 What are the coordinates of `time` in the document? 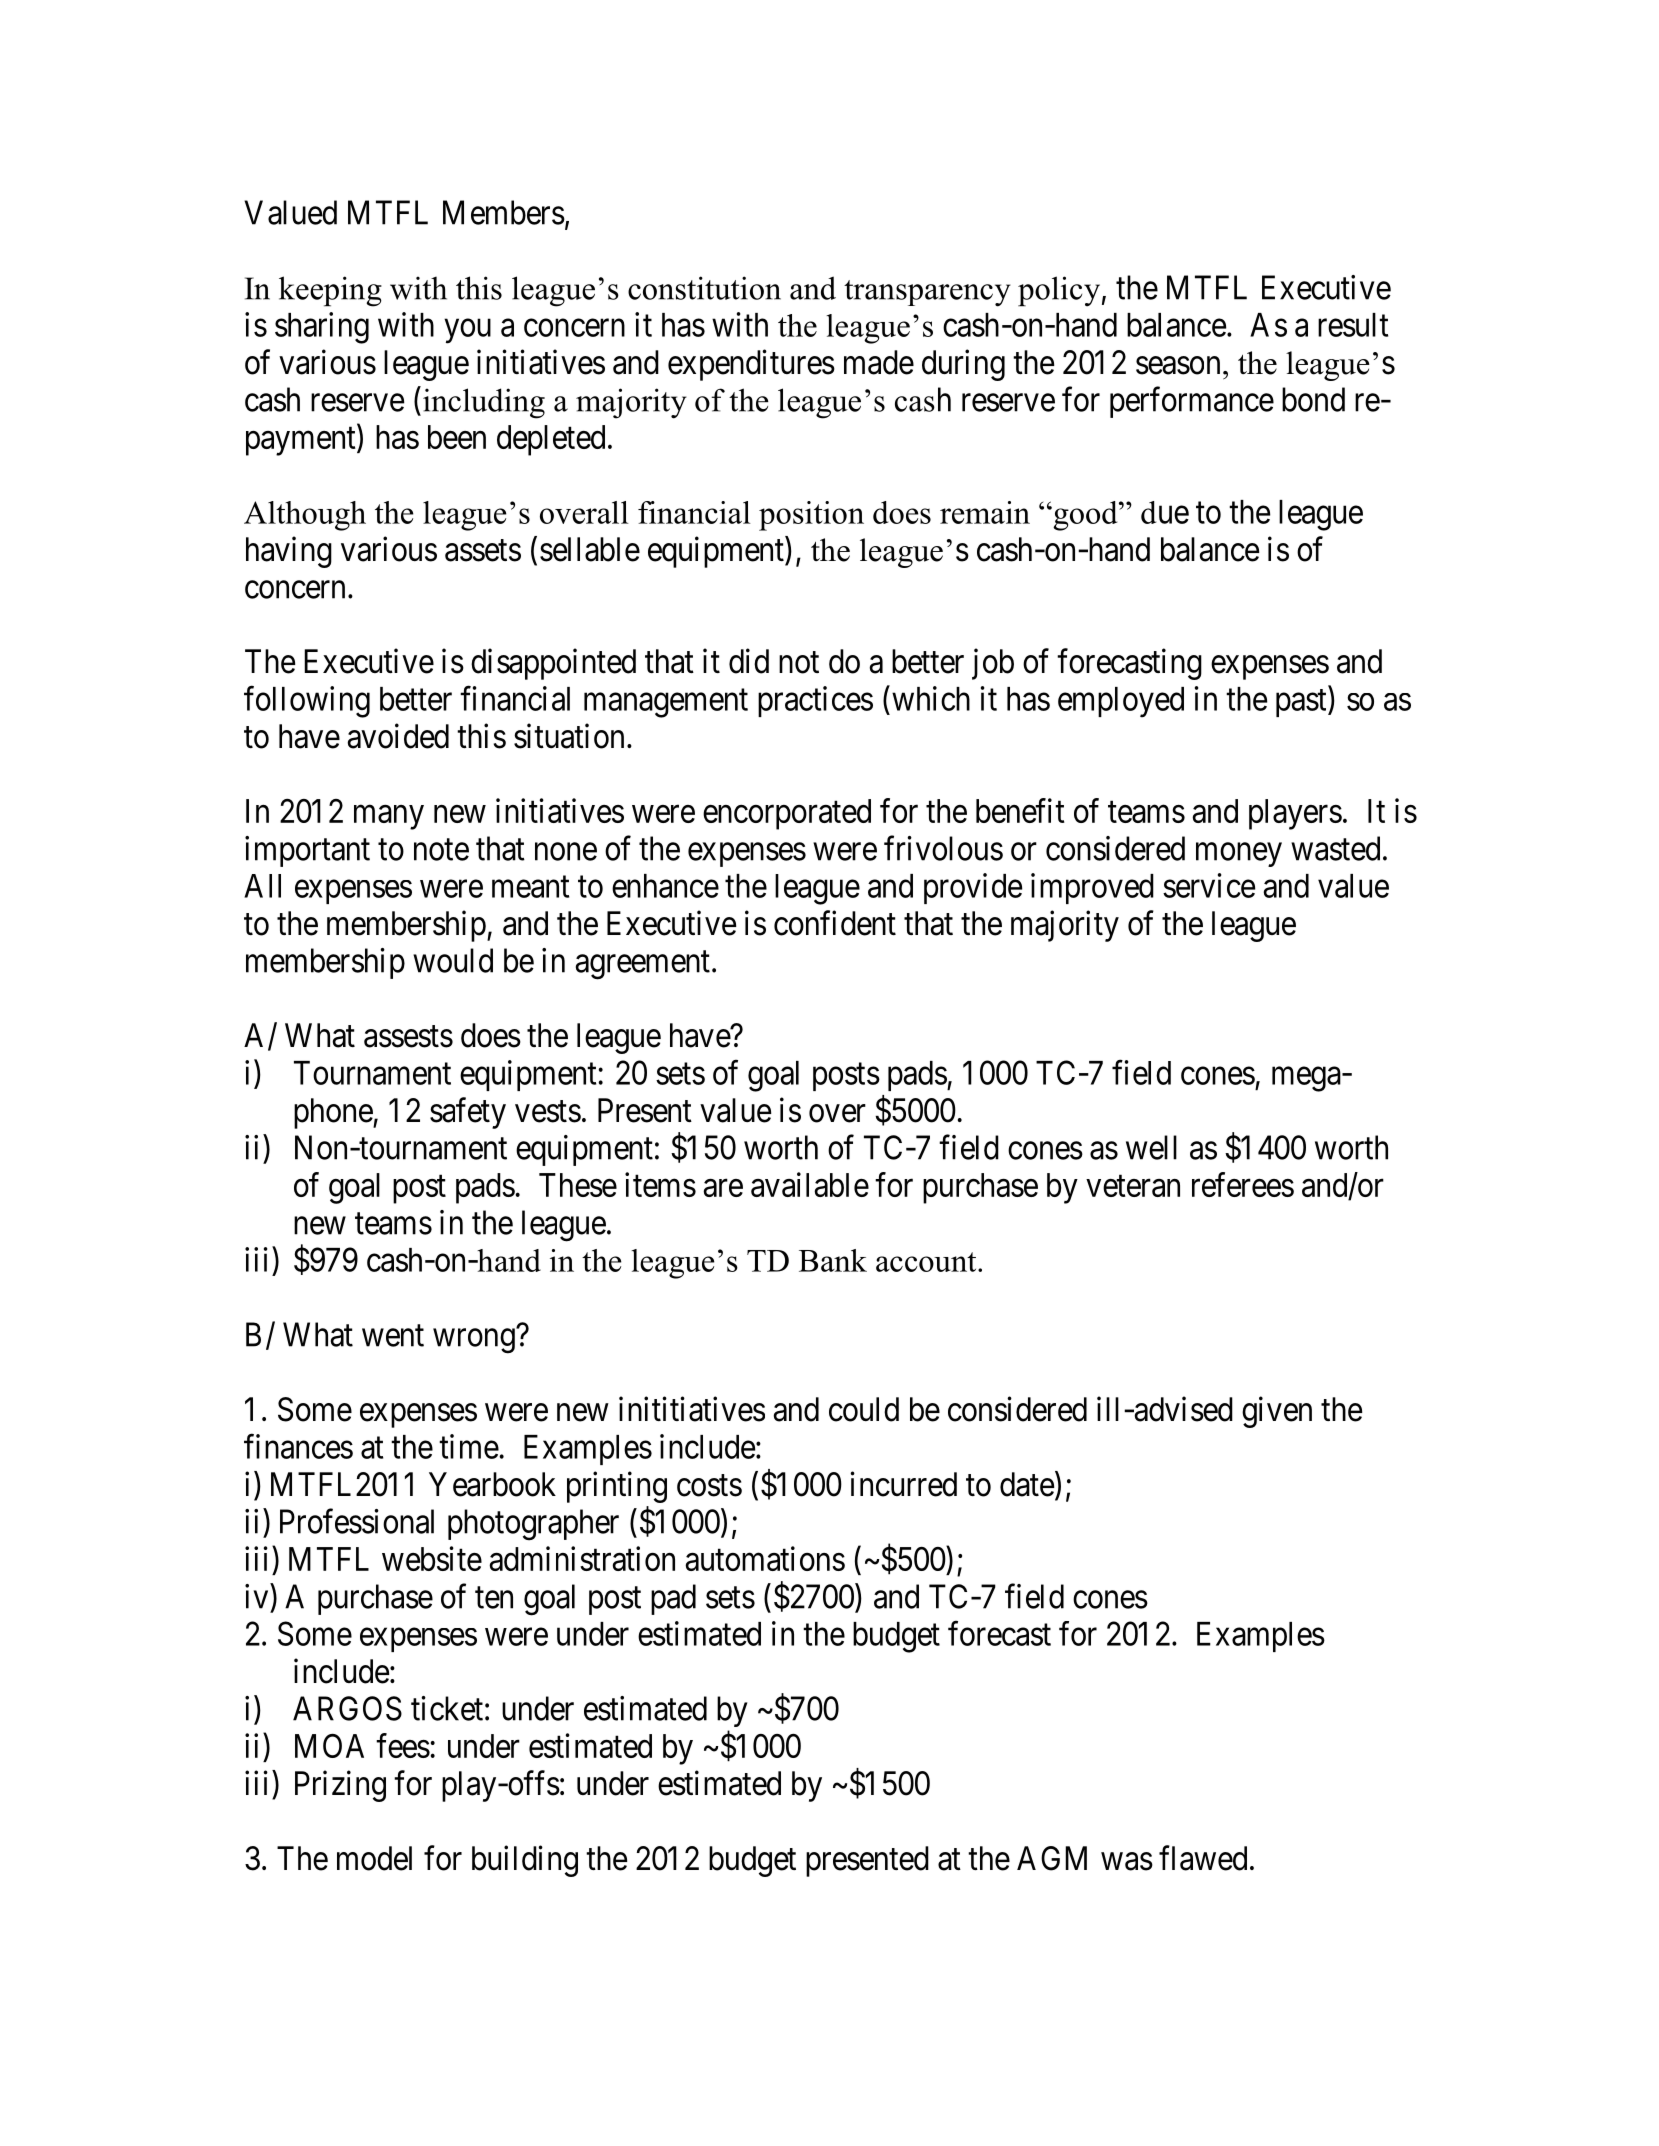 It's located at (469, 1446).
